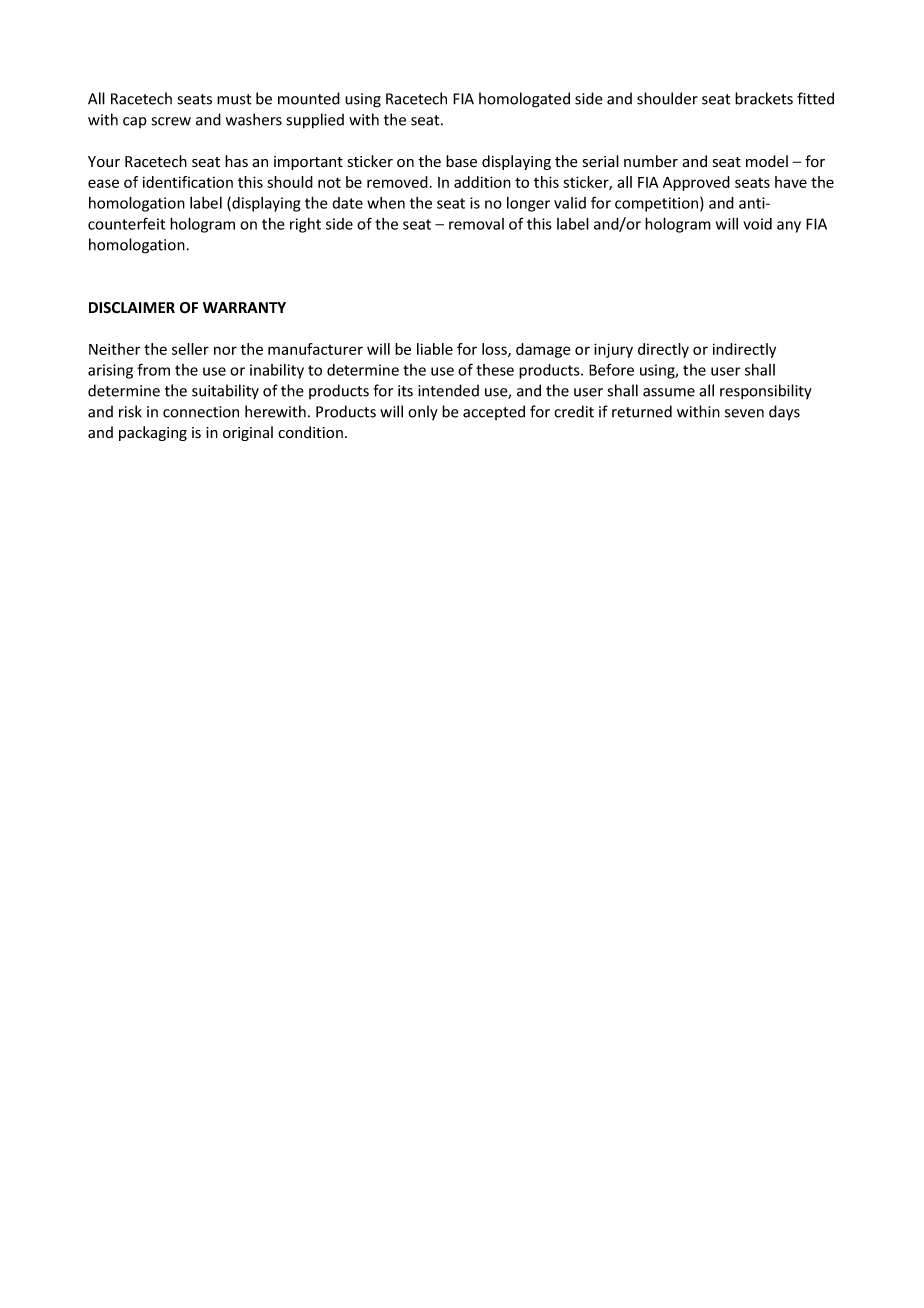 The height and width of the screenshot is (1308, 924). I want to click on DISCLAIMER, so click(132, 308).
